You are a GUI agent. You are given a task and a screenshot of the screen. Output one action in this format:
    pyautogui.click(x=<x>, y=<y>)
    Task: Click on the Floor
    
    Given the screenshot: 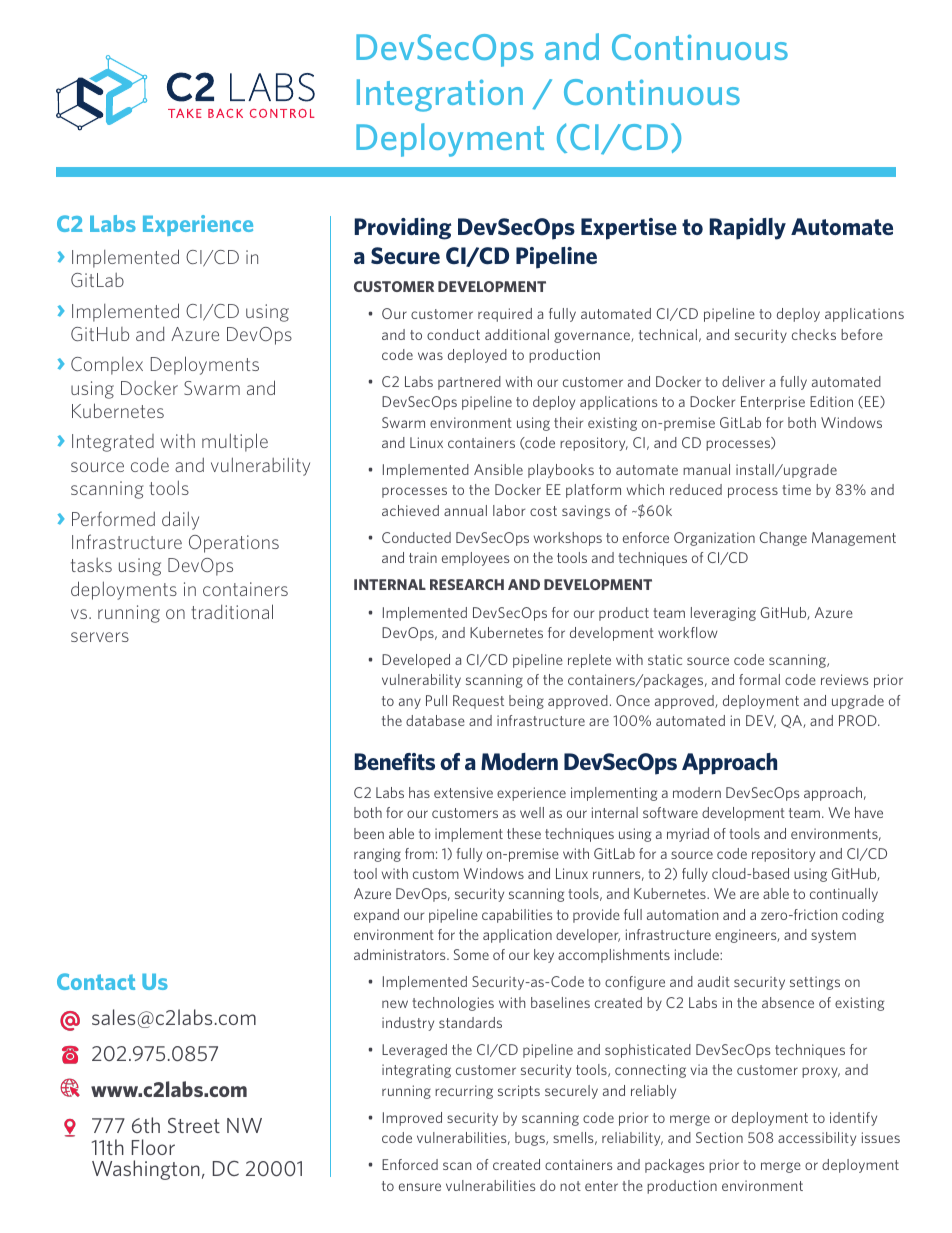 What is the action you would take?
    pyautogui.click(x=153, y=1147)
